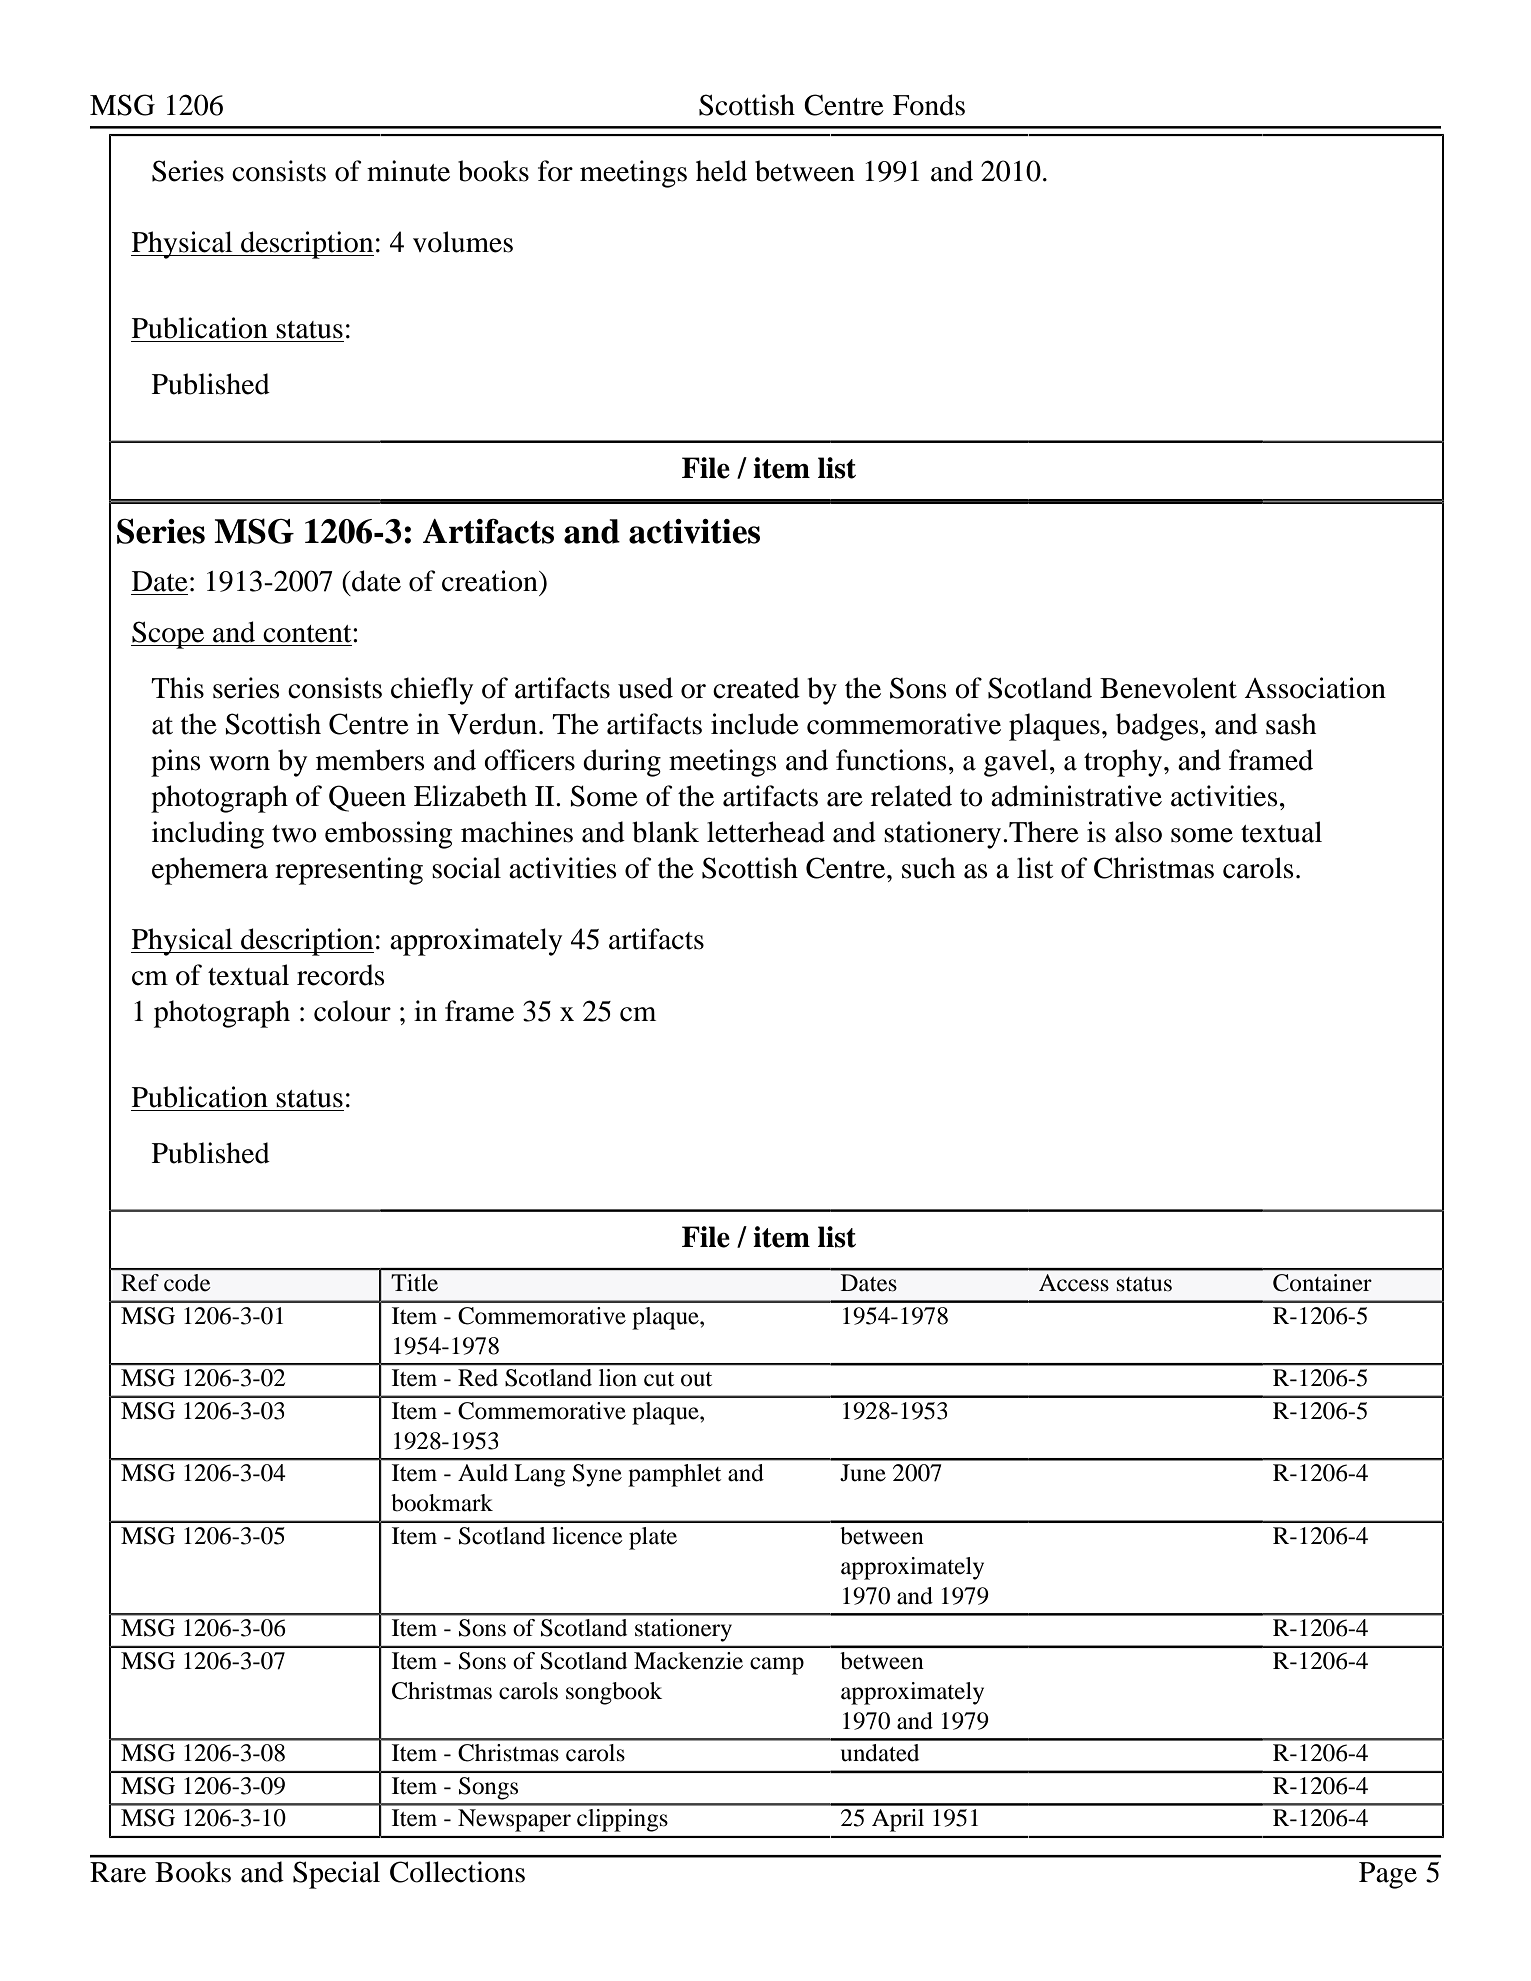 This screenshot has width=1531, height=1981. I want to click on Special, so click(336, 1875).
